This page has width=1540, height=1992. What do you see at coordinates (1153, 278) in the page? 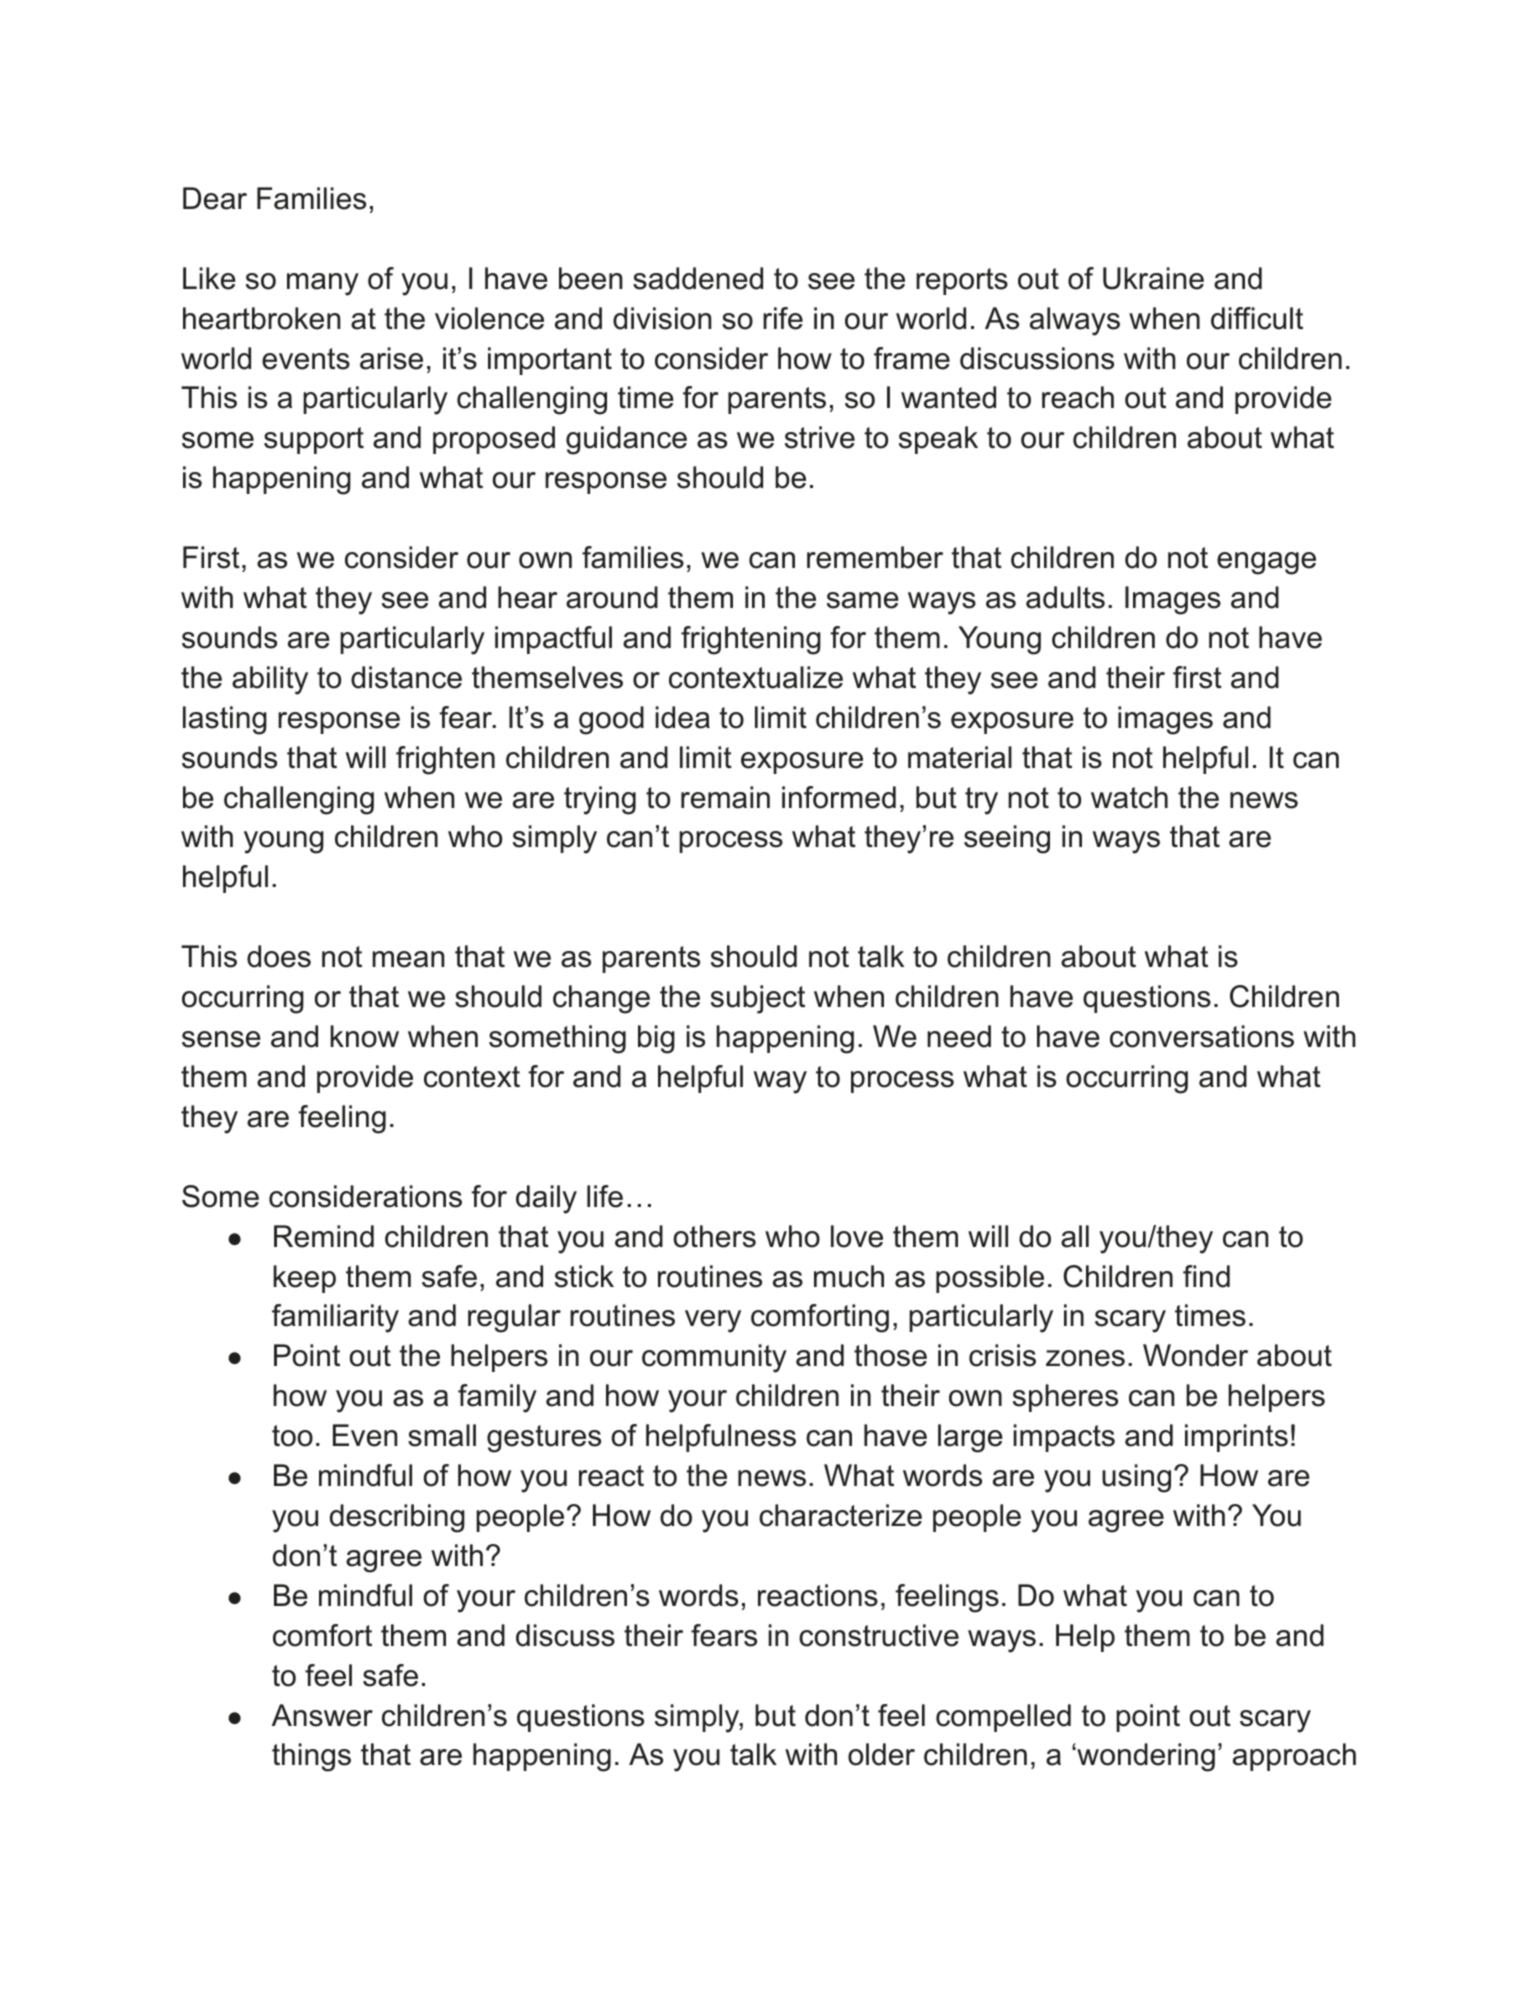
I see `Ukraine` at bounding box center [1153, 278].
